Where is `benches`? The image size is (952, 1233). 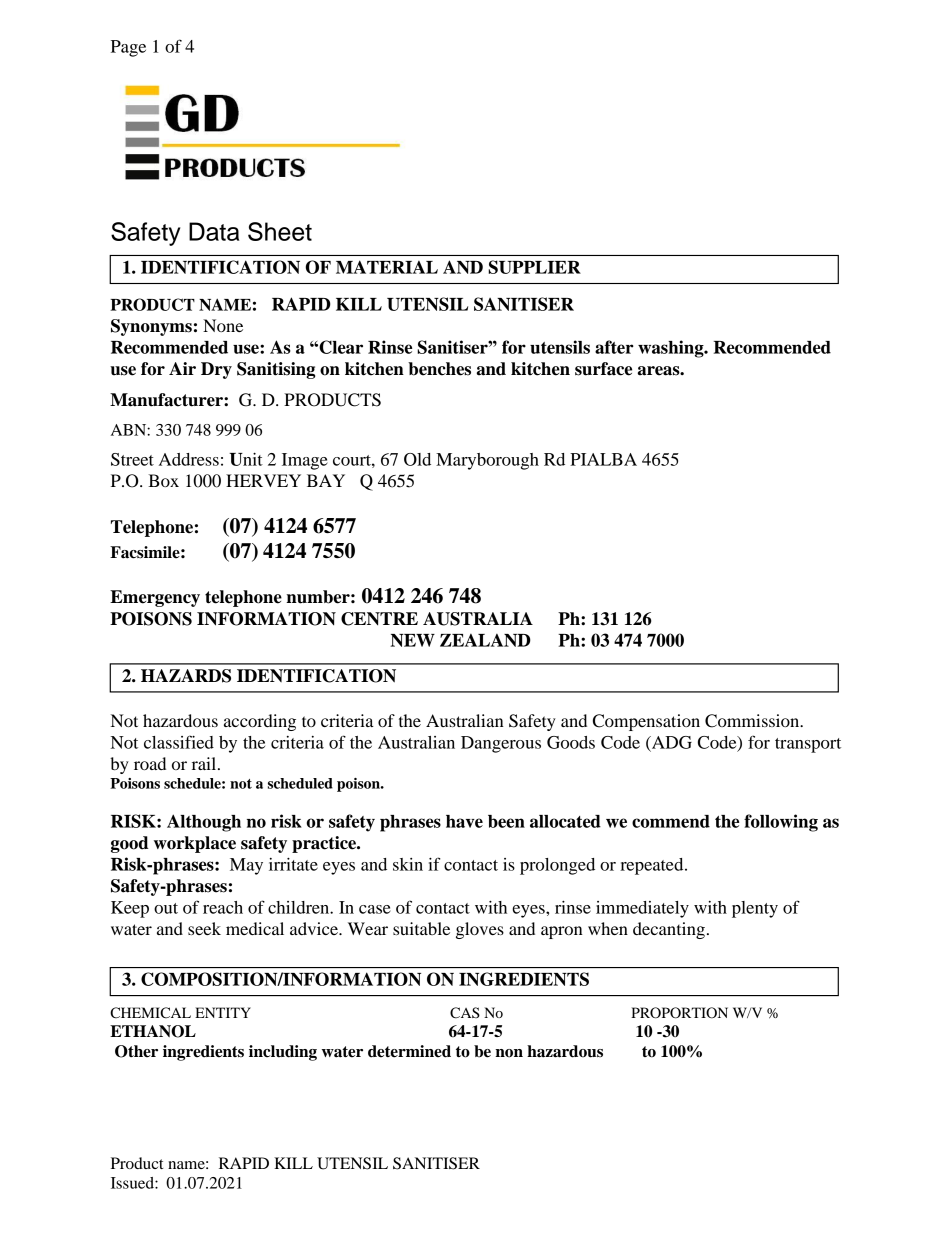
benches is located at coordinates (439, 369).
